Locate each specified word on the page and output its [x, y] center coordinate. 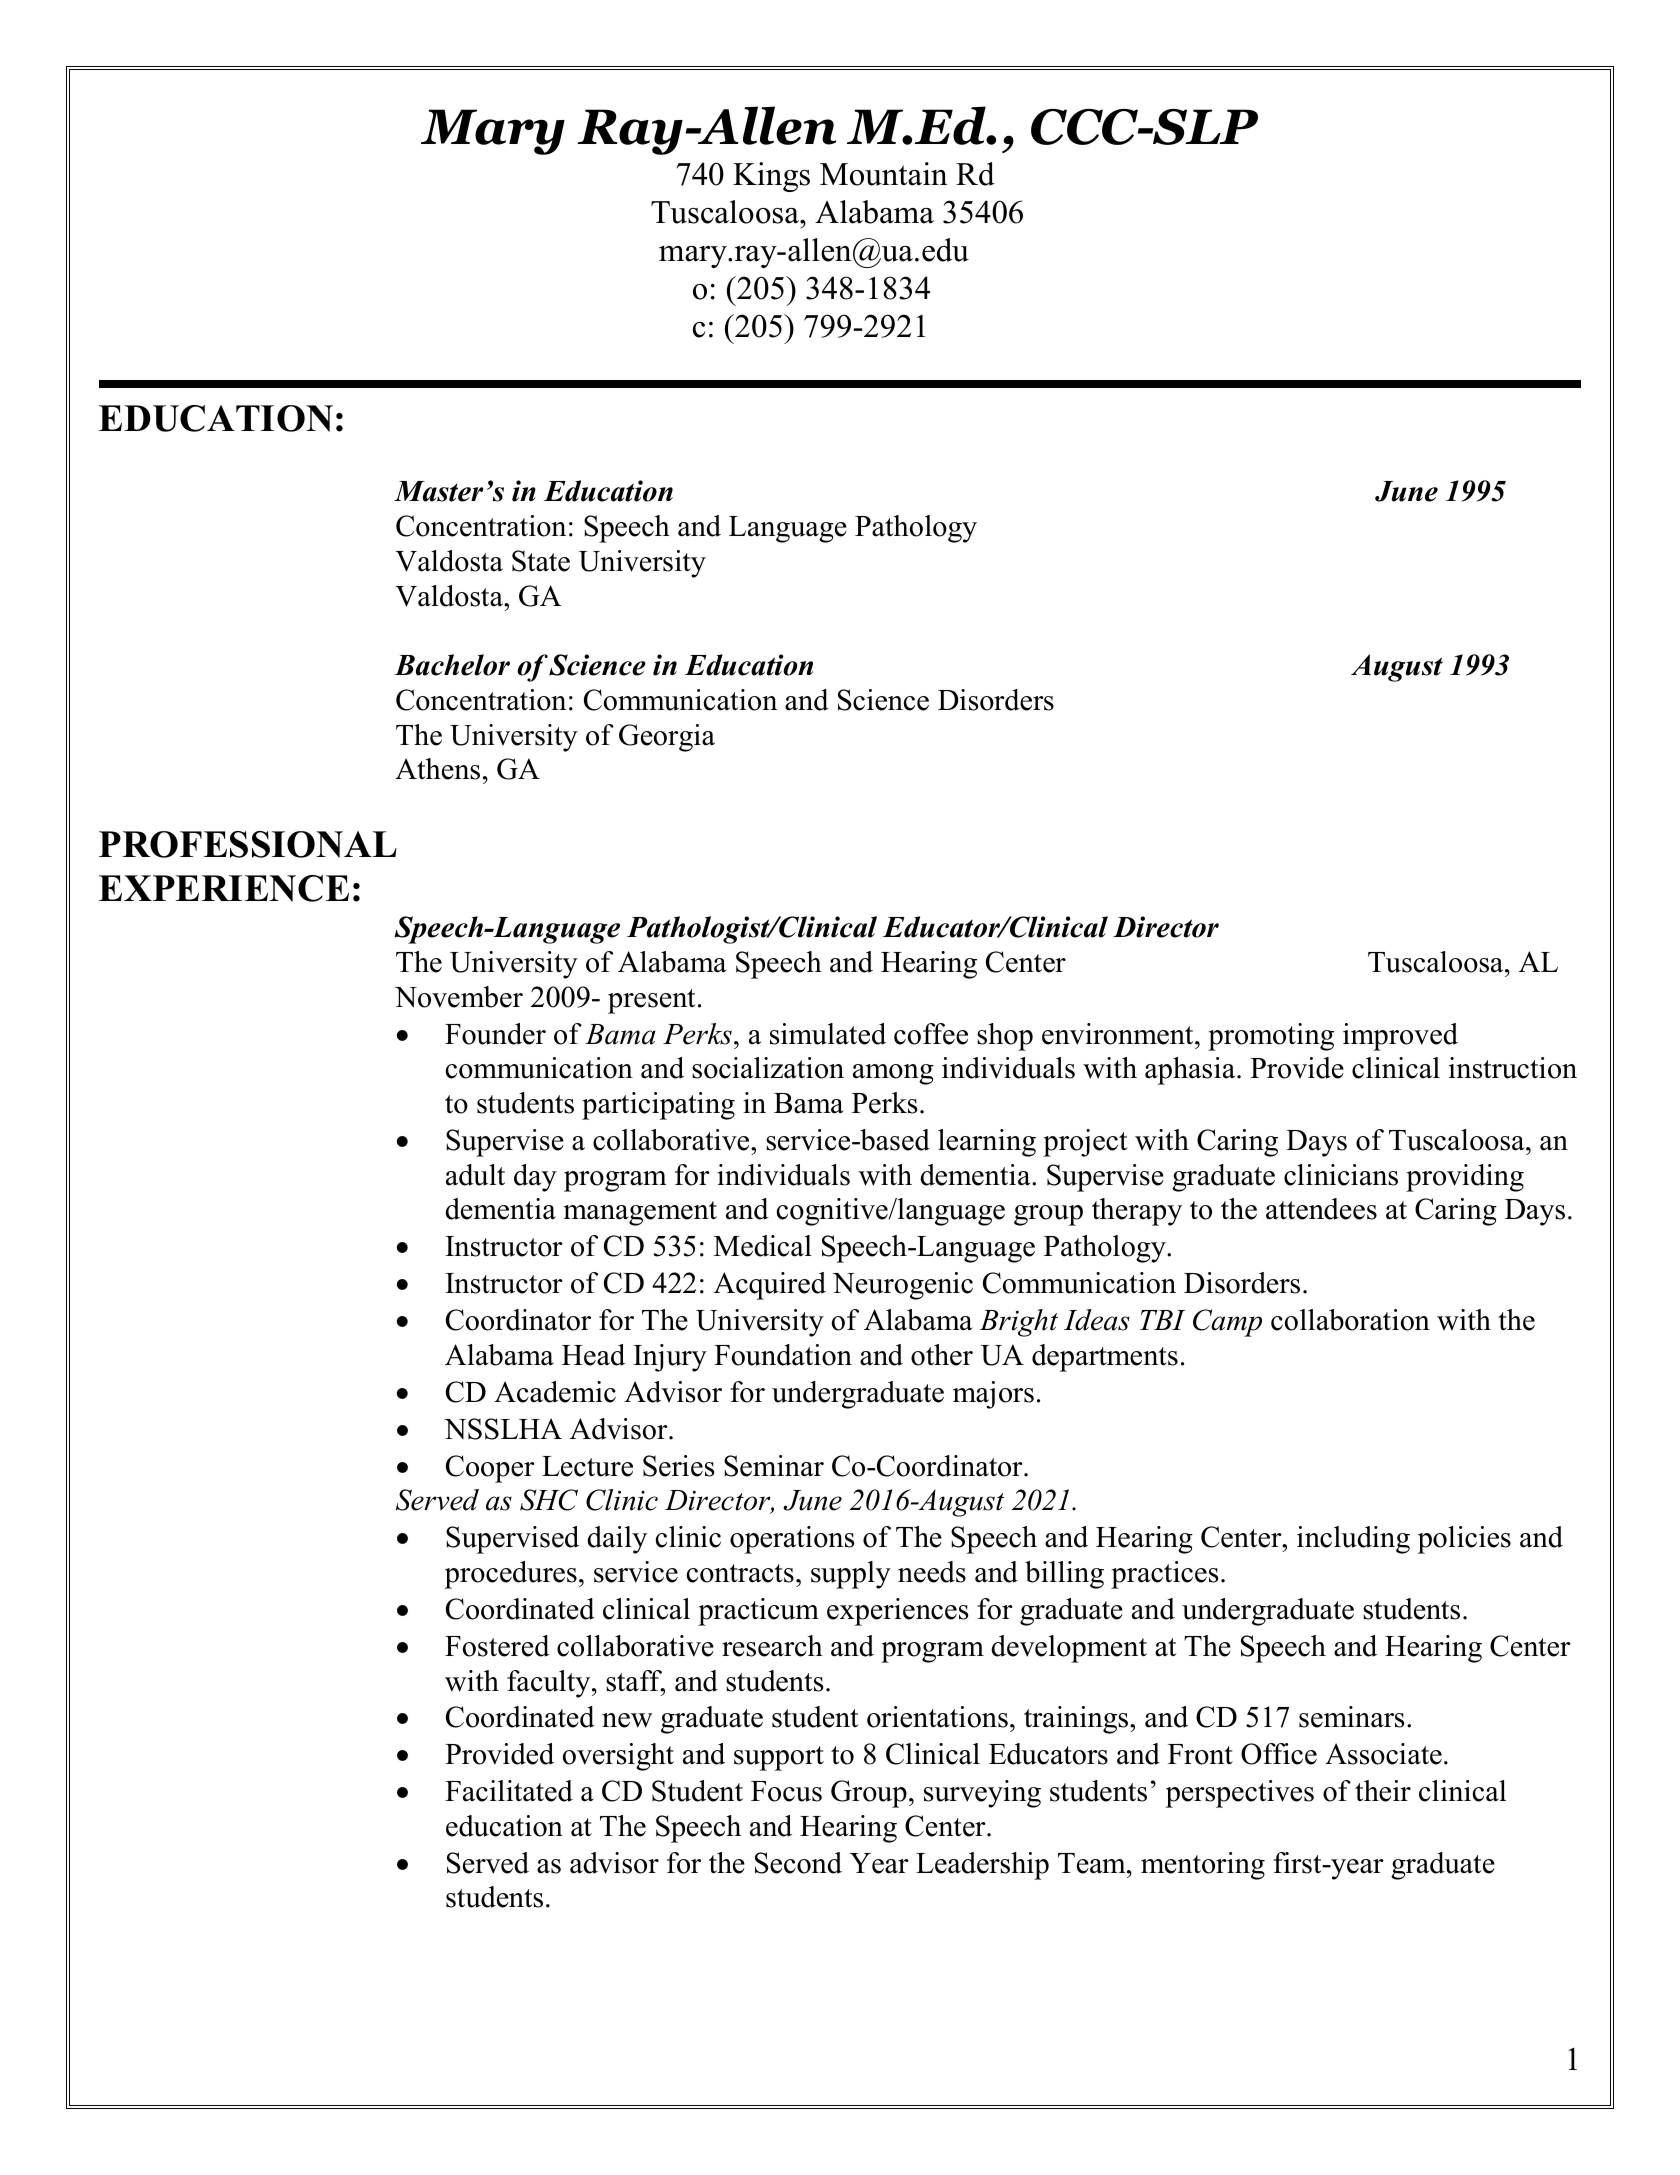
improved [1400, 1037]
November [459, 997]
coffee [931, 1034]
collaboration [1350, 1320]
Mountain [884, 174]
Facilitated [509, 1791]
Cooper [490, 1469]
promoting [1271, 1037]
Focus [786, 1791]
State [541, 561]
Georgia [667, 738]
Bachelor [452, 665]
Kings [771, 177]
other [942, 1355]
